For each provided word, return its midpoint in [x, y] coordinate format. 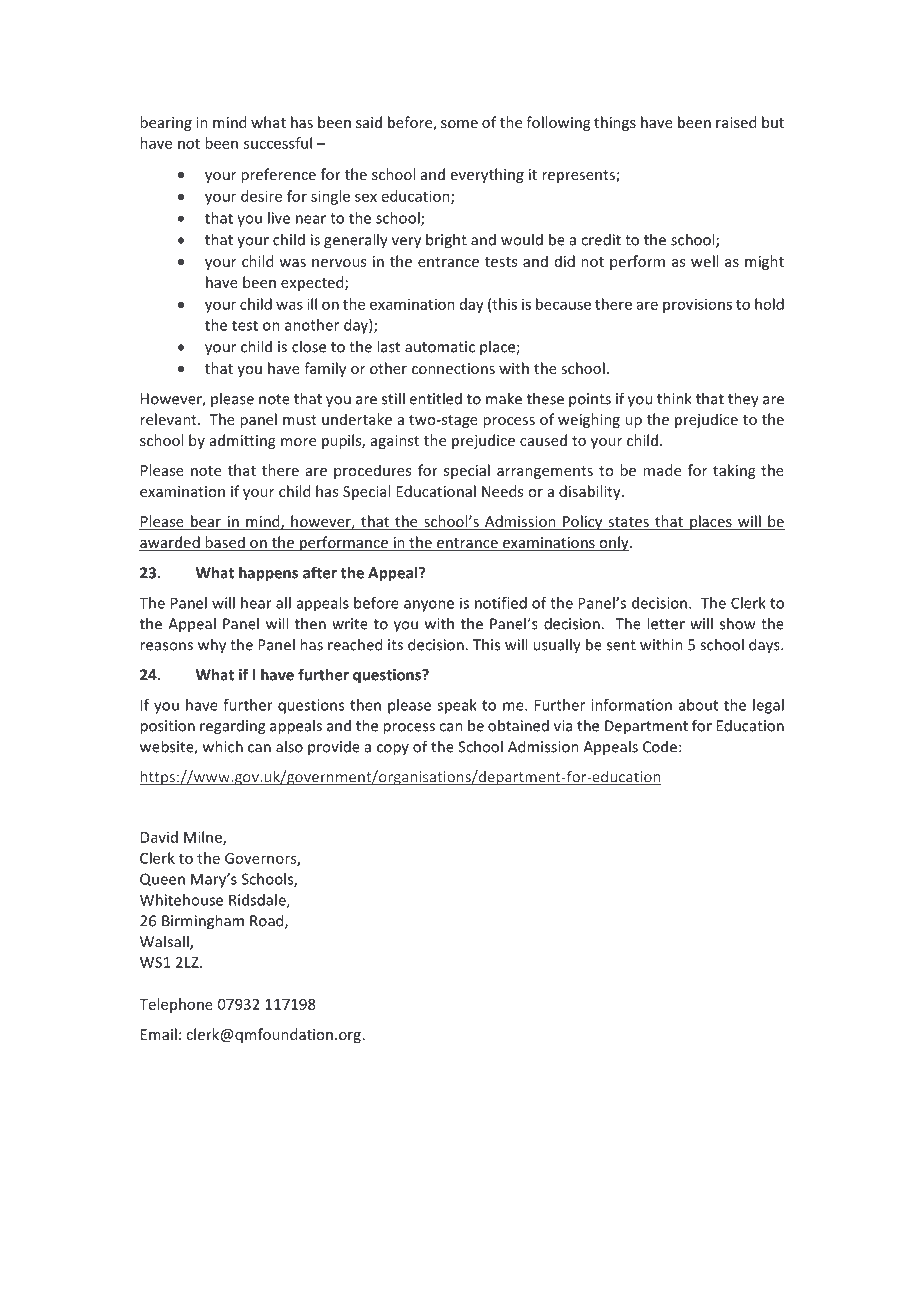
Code [660, 746]
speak [457, 706]
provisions [697, 305]
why [212, 646]
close [309, 346]
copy [393, 750]
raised [736, 122]
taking [734, 471]
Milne [204, 838]
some [459, 124]
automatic [440, 347]
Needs [502, 491]
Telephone [176, 1005]
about [698, 705]
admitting [242, 441]
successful [278, 143]
